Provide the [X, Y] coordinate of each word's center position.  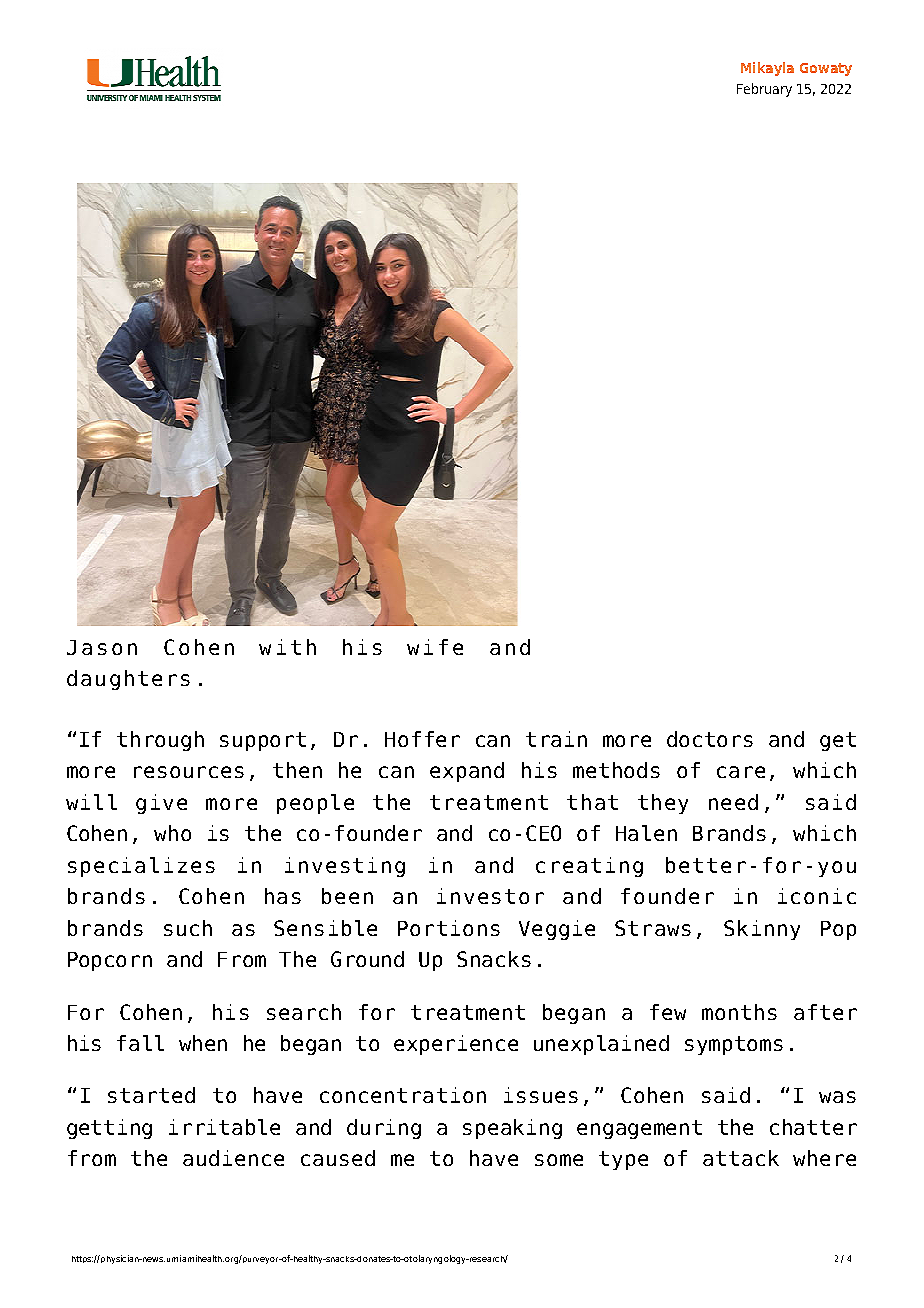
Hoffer [422, 739]
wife [435, 647]
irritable [224, 1127]
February [764, 90]
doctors [710, 739]
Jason [102, 647]
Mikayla [767, 69]
